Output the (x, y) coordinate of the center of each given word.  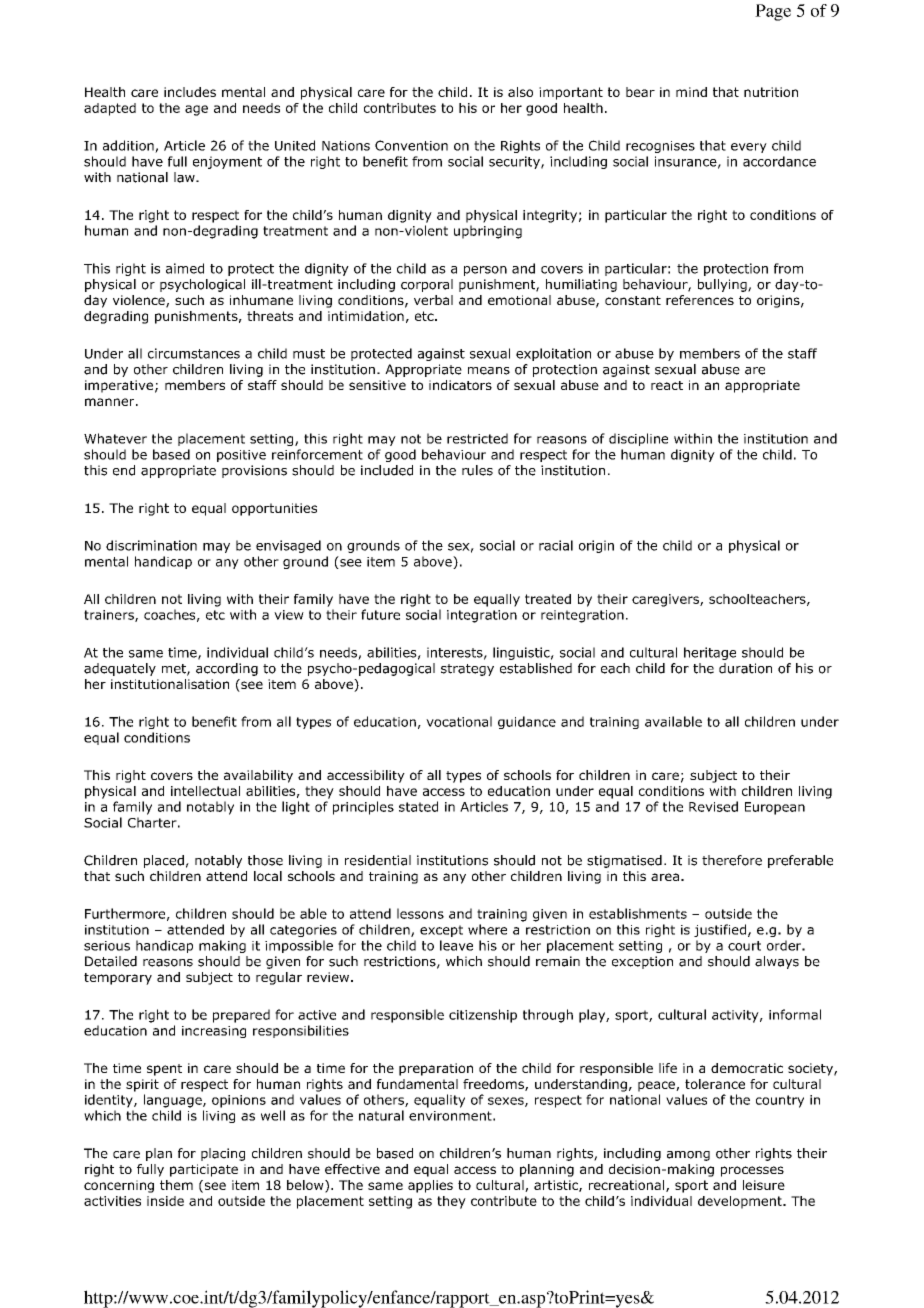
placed (164, 861)
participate (204, 1170)
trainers (110, 616)
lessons (420, 913)
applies (430, 1186)
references (700, 300)
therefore (732, 860)
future (380, 614)
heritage (710, 653)
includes (190, 92)
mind (691, 92)
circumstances (194, 353)
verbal (433, 300)
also (520, 92)
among (688, 1156)
